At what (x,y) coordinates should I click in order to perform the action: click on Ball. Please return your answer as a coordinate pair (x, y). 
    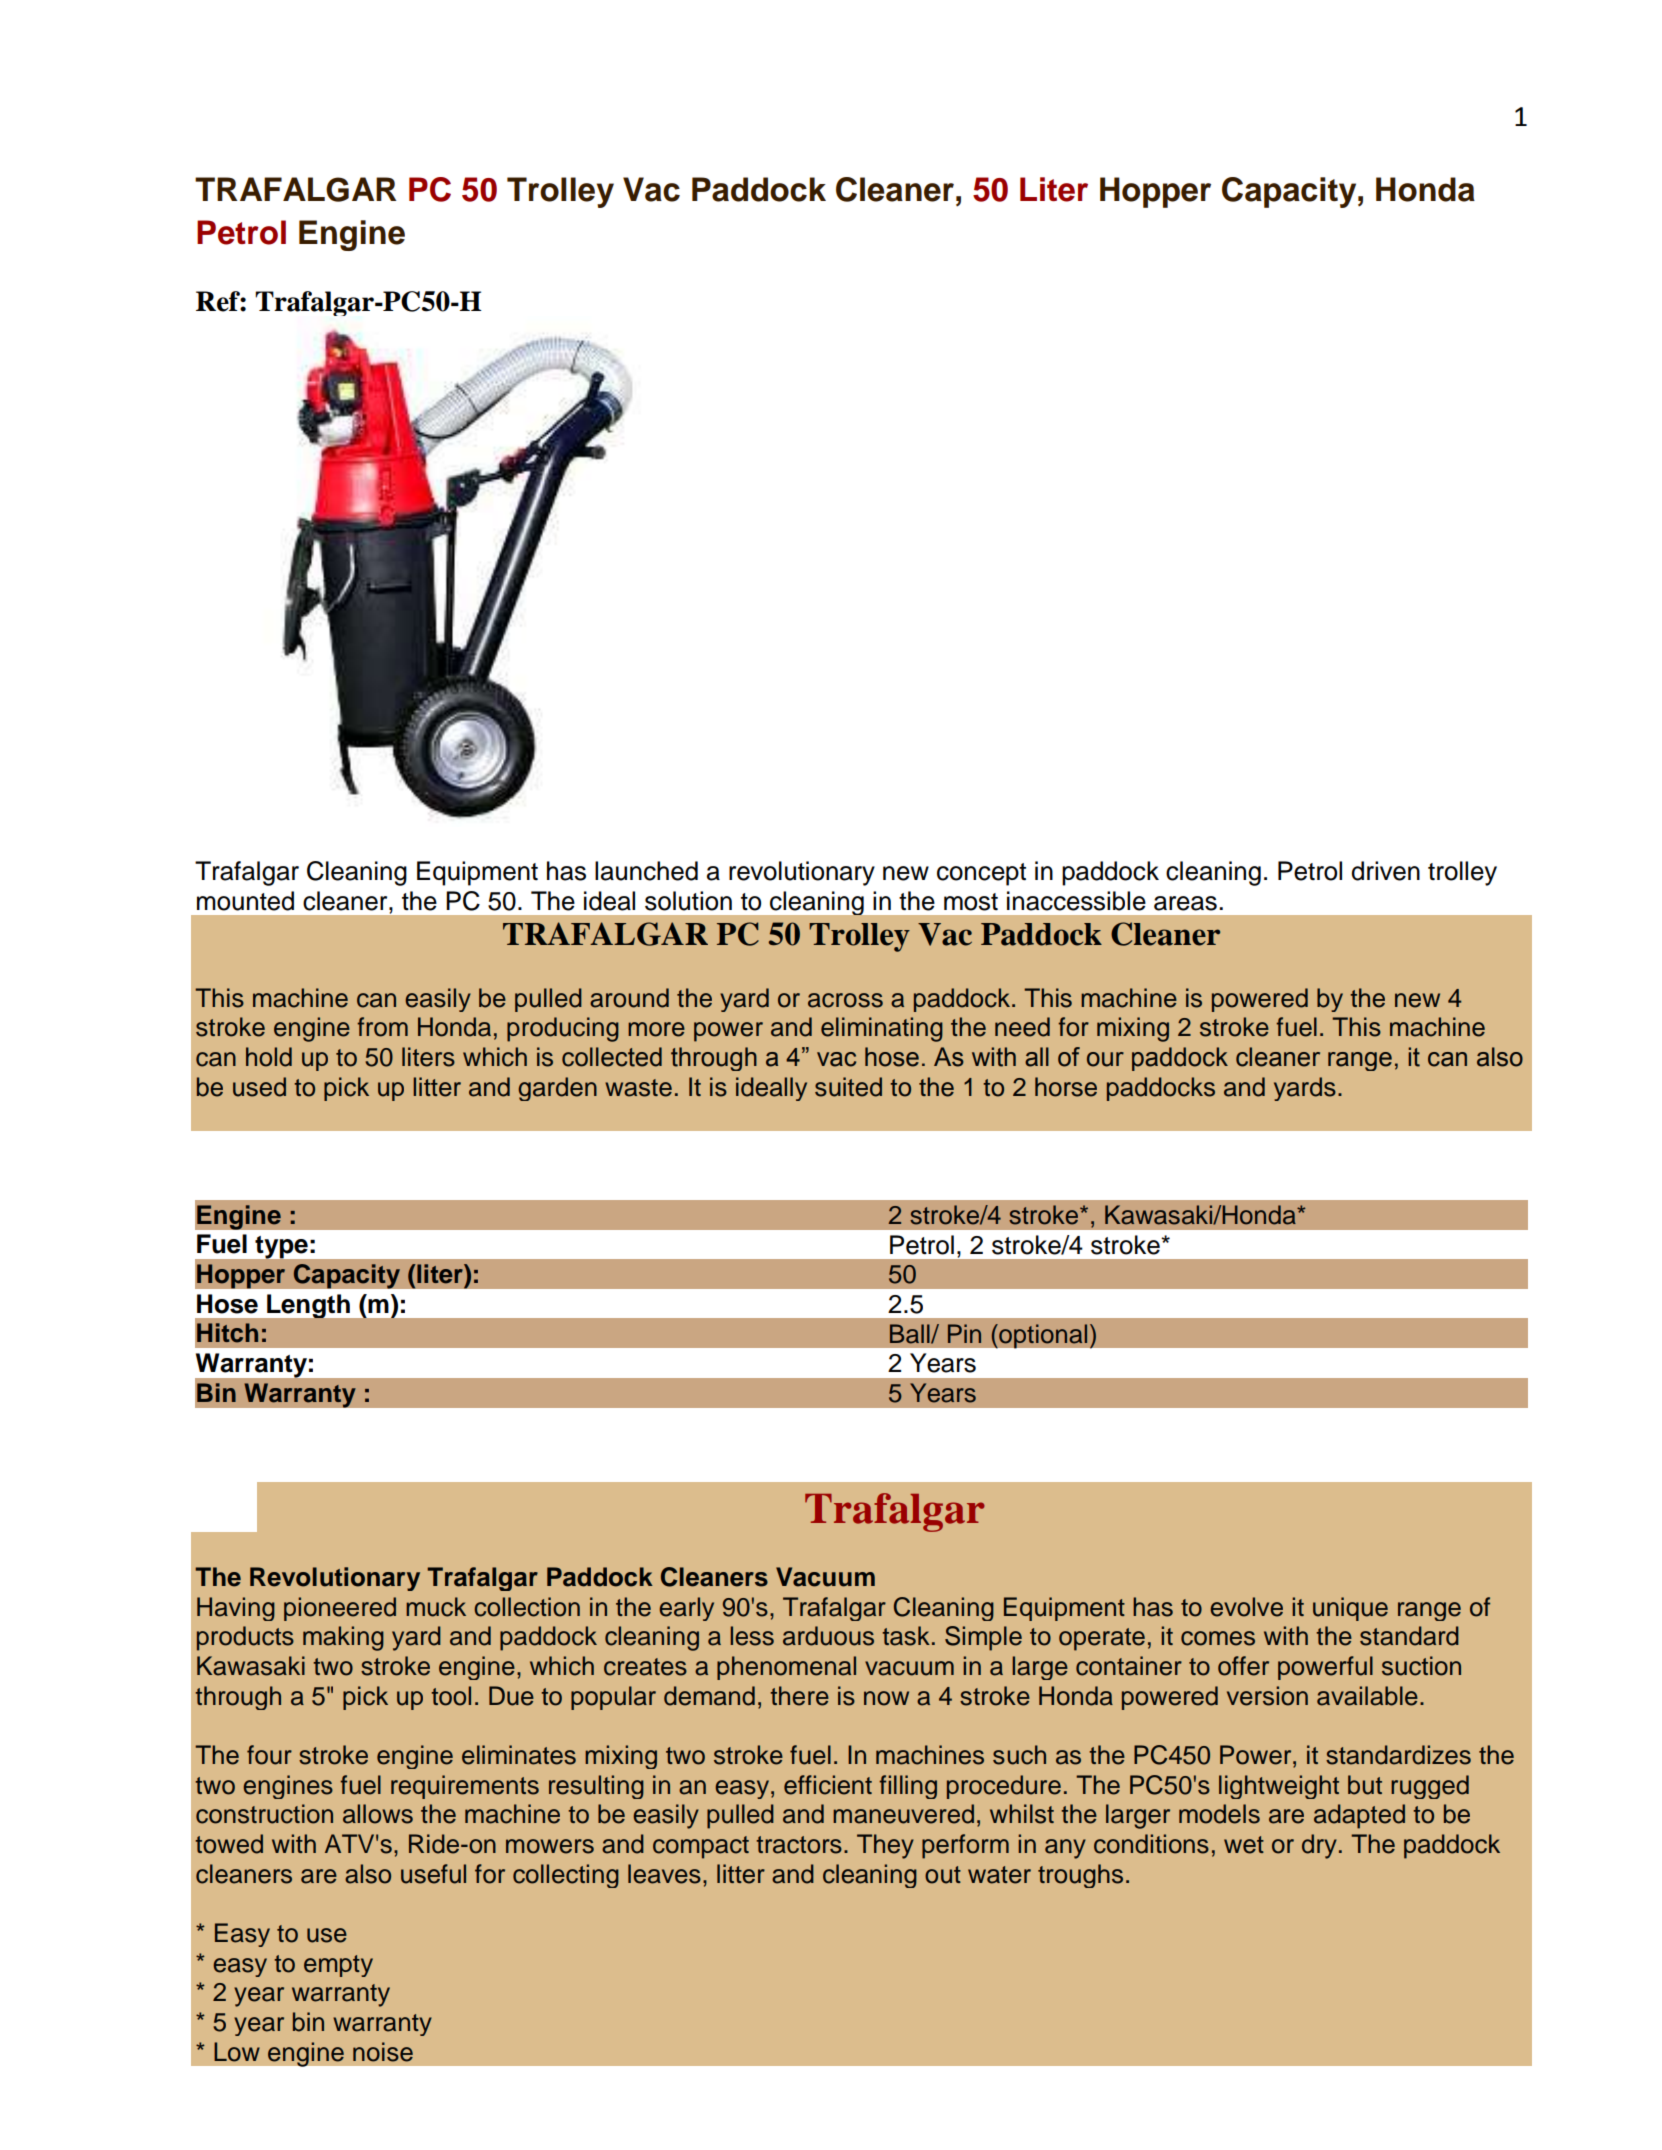
    Looking at the image, I should click on (911, 1334).
